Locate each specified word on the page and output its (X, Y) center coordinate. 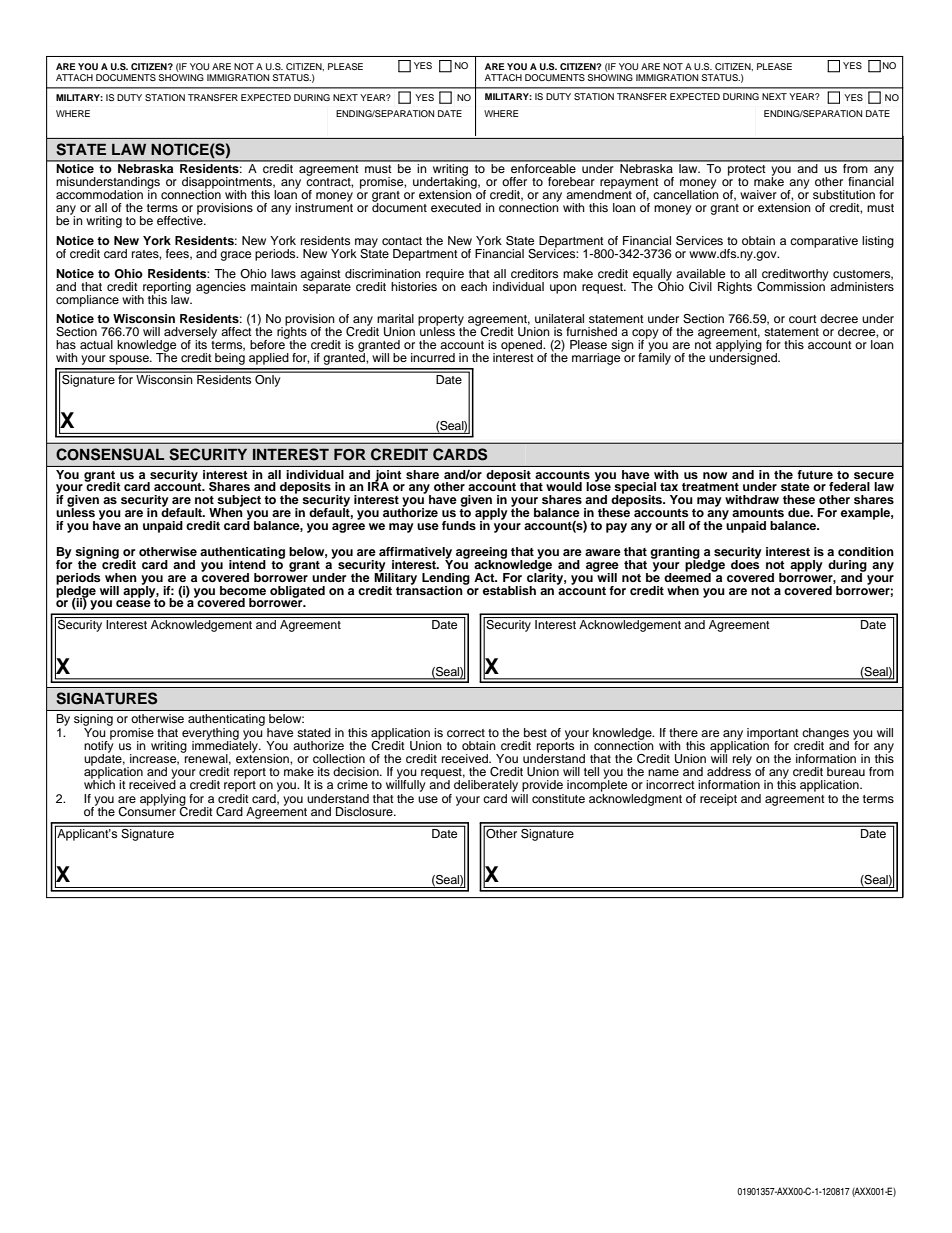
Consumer (147, 810)
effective (181, 219)
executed (456, 207)
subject (238, 502)
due (800, 512)
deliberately (486, 784)
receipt (718, 800)
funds (459, 525)
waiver (758, 194)
